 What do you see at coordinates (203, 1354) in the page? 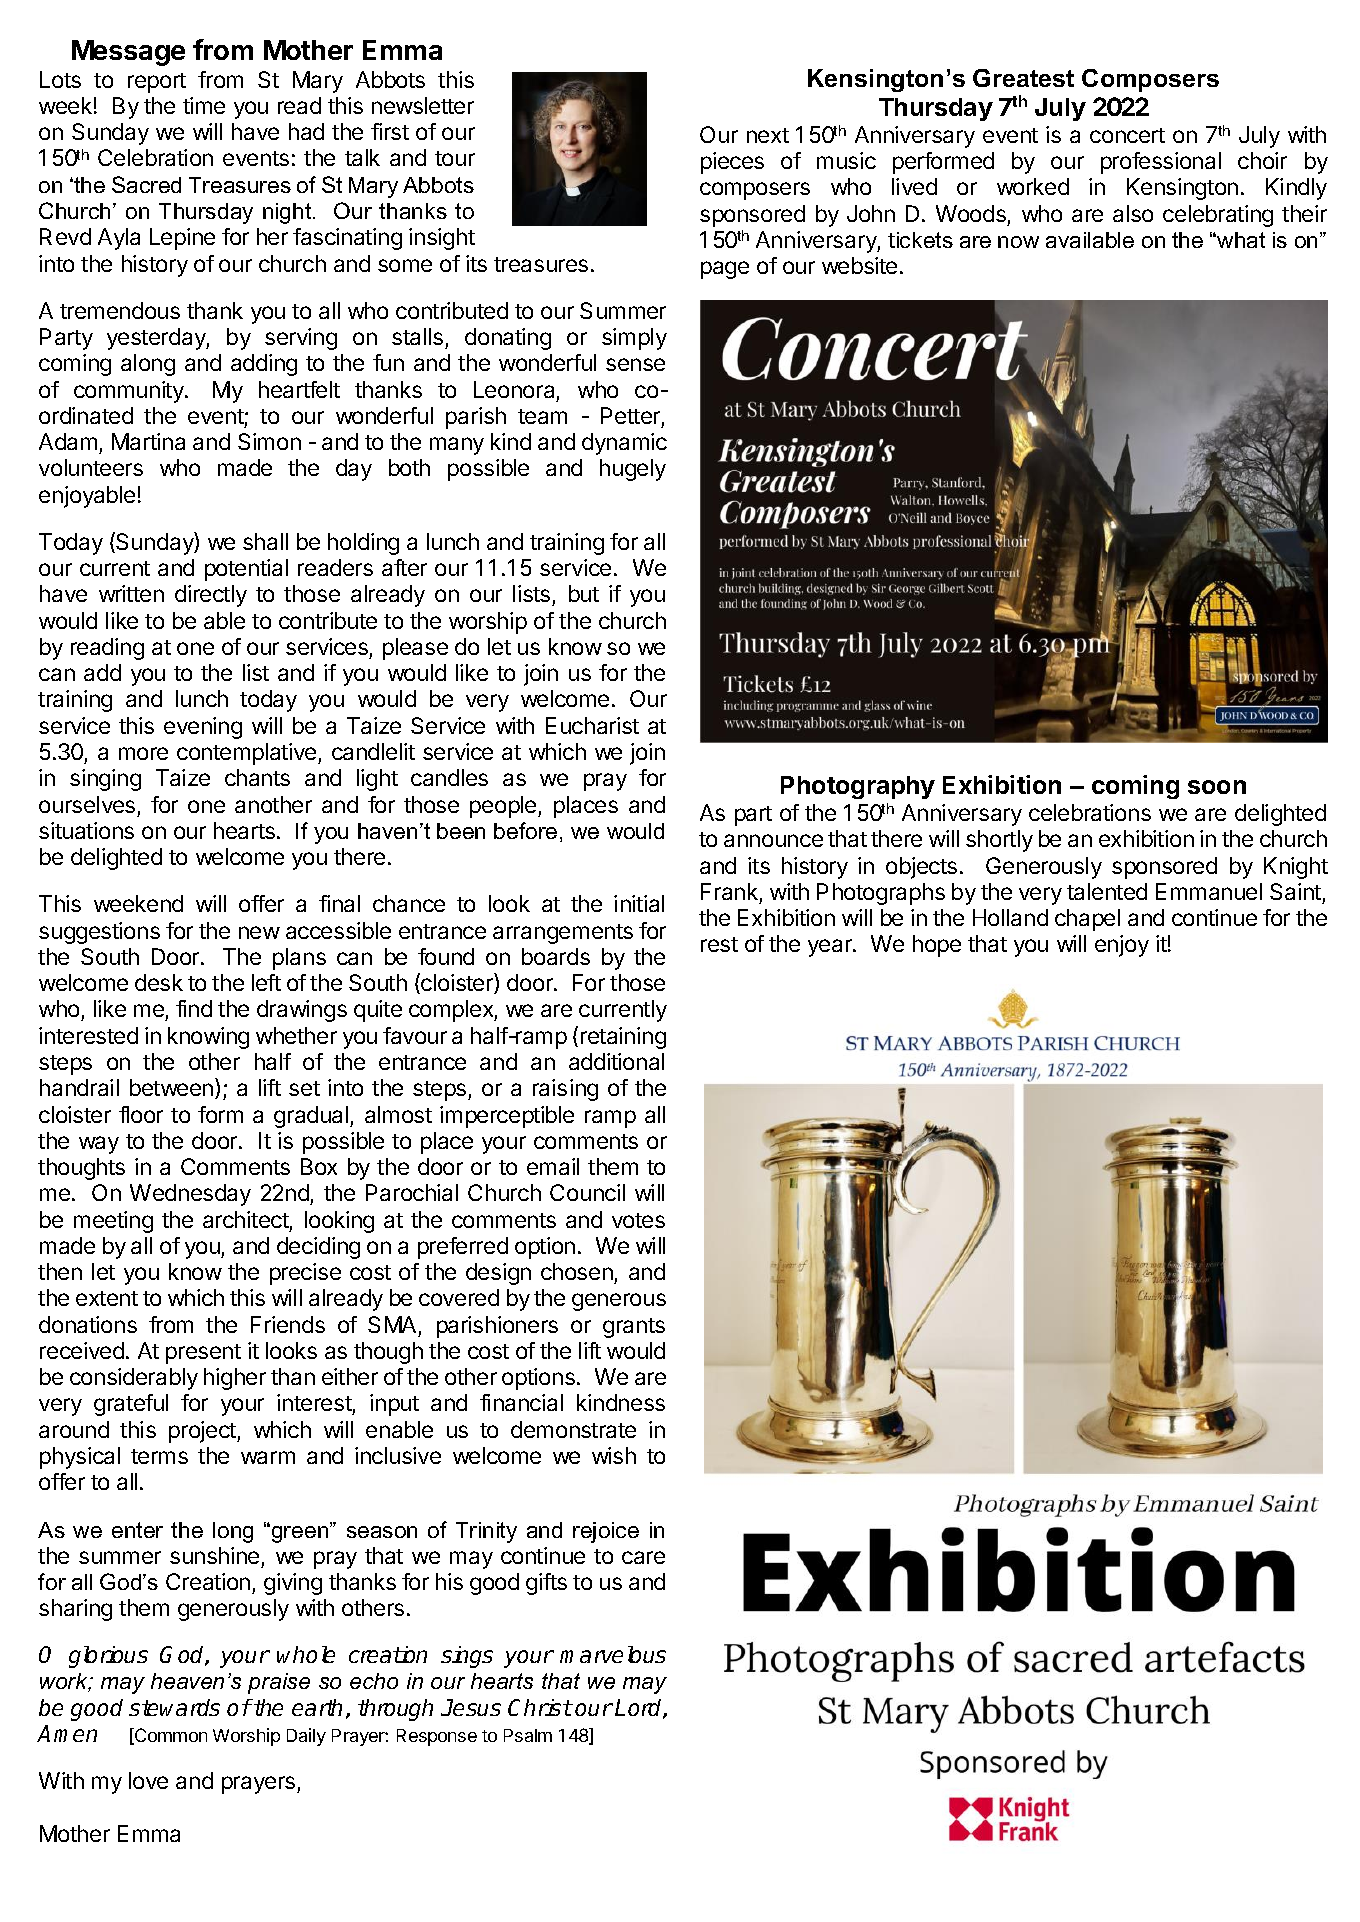
I see `present` at bounding box center [203, 1354].
